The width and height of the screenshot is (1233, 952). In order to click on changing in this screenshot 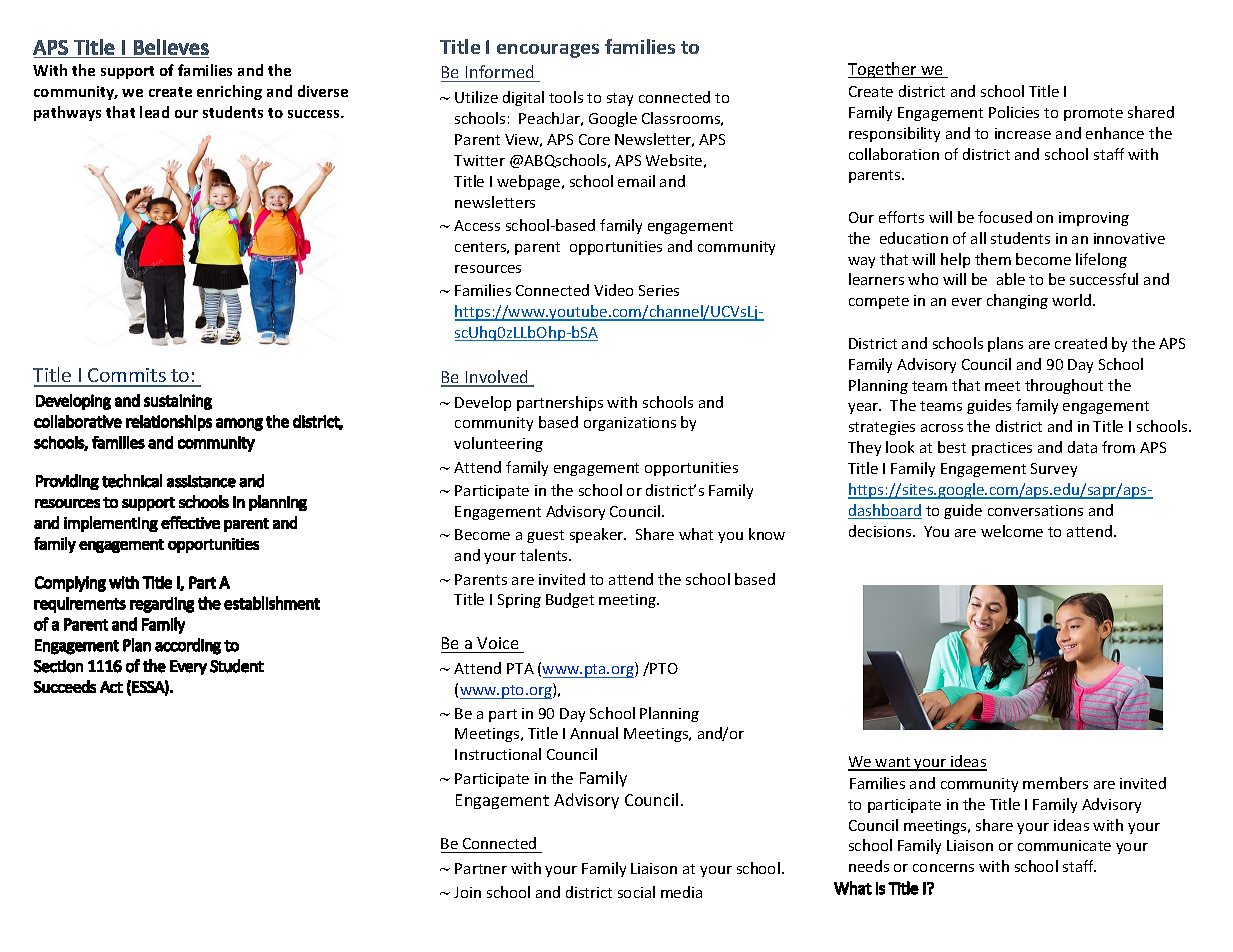, I will do `click(1017, 301)`.
